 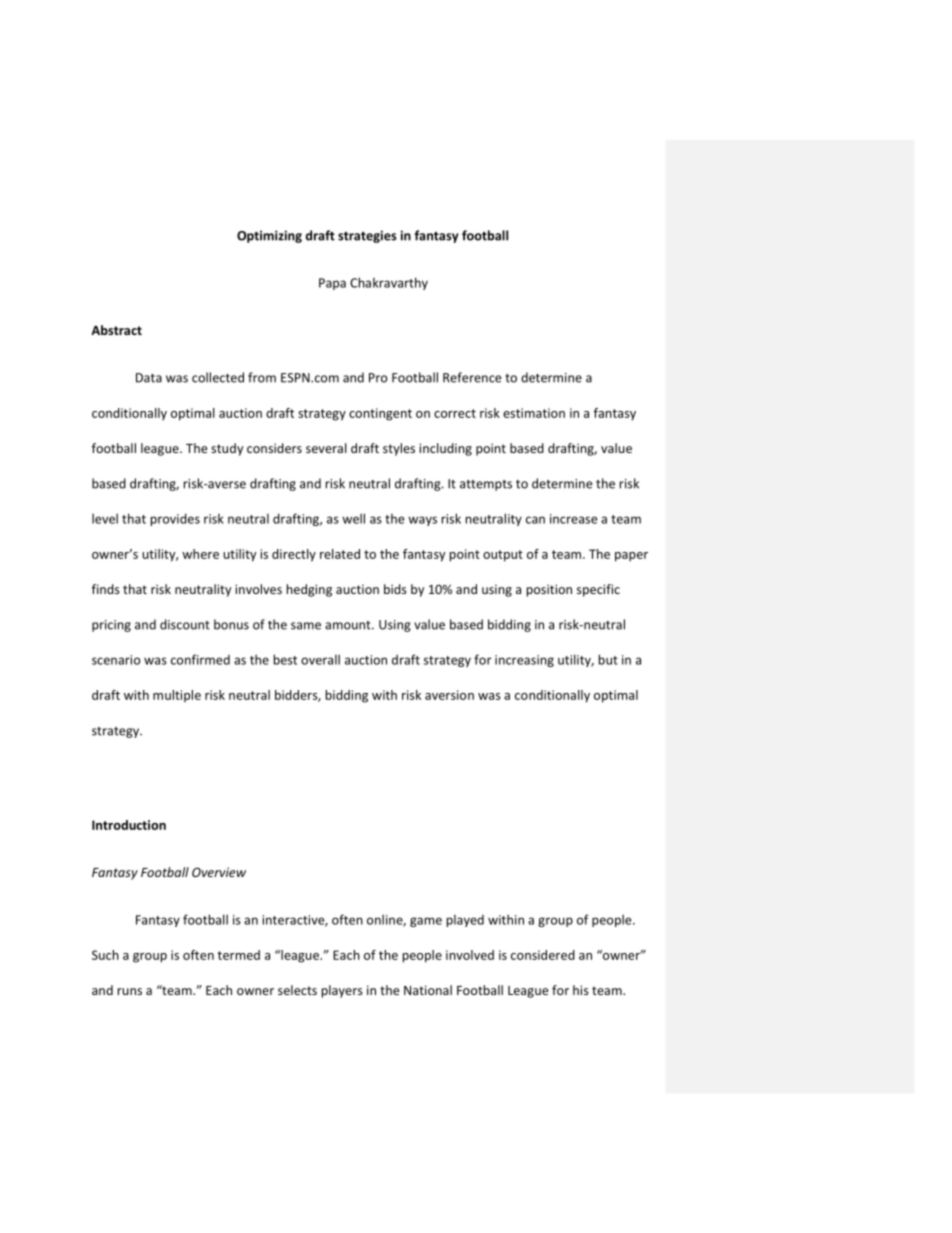 What do you see at coordinates (367, 236) in the screenshot?
I see `strategies` at bounding box center [367, 236].
